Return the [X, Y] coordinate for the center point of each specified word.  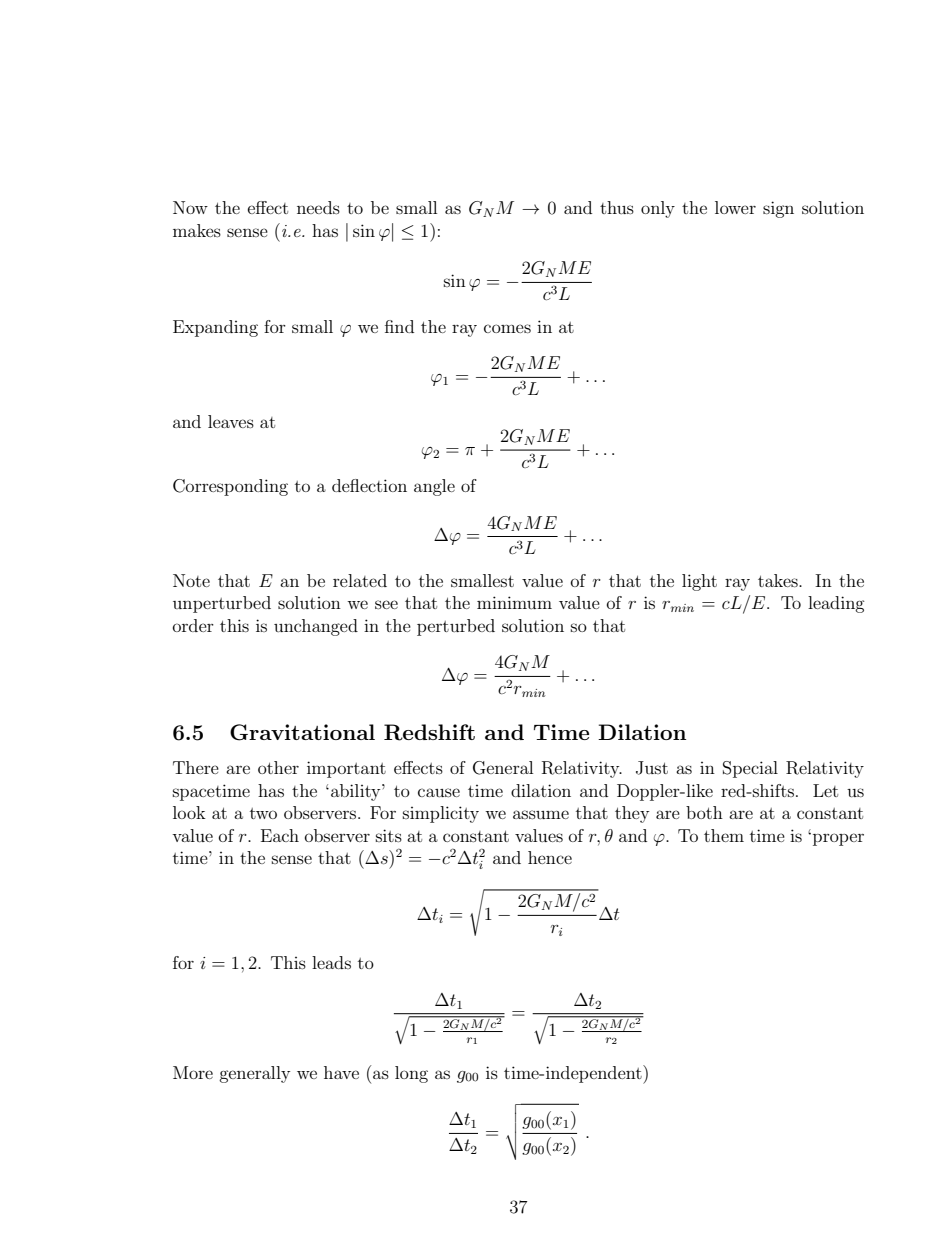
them [724, 835]
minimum [514, 602]
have [341, 1072]
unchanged [316, 627]
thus [617, 207]
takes [779, 580]
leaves [231, 421]
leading [836, 604]
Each [280, 835]
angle [434, 487]
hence [550, 857]
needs [318, 207]
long [411, 1074]
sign [778, 209]
